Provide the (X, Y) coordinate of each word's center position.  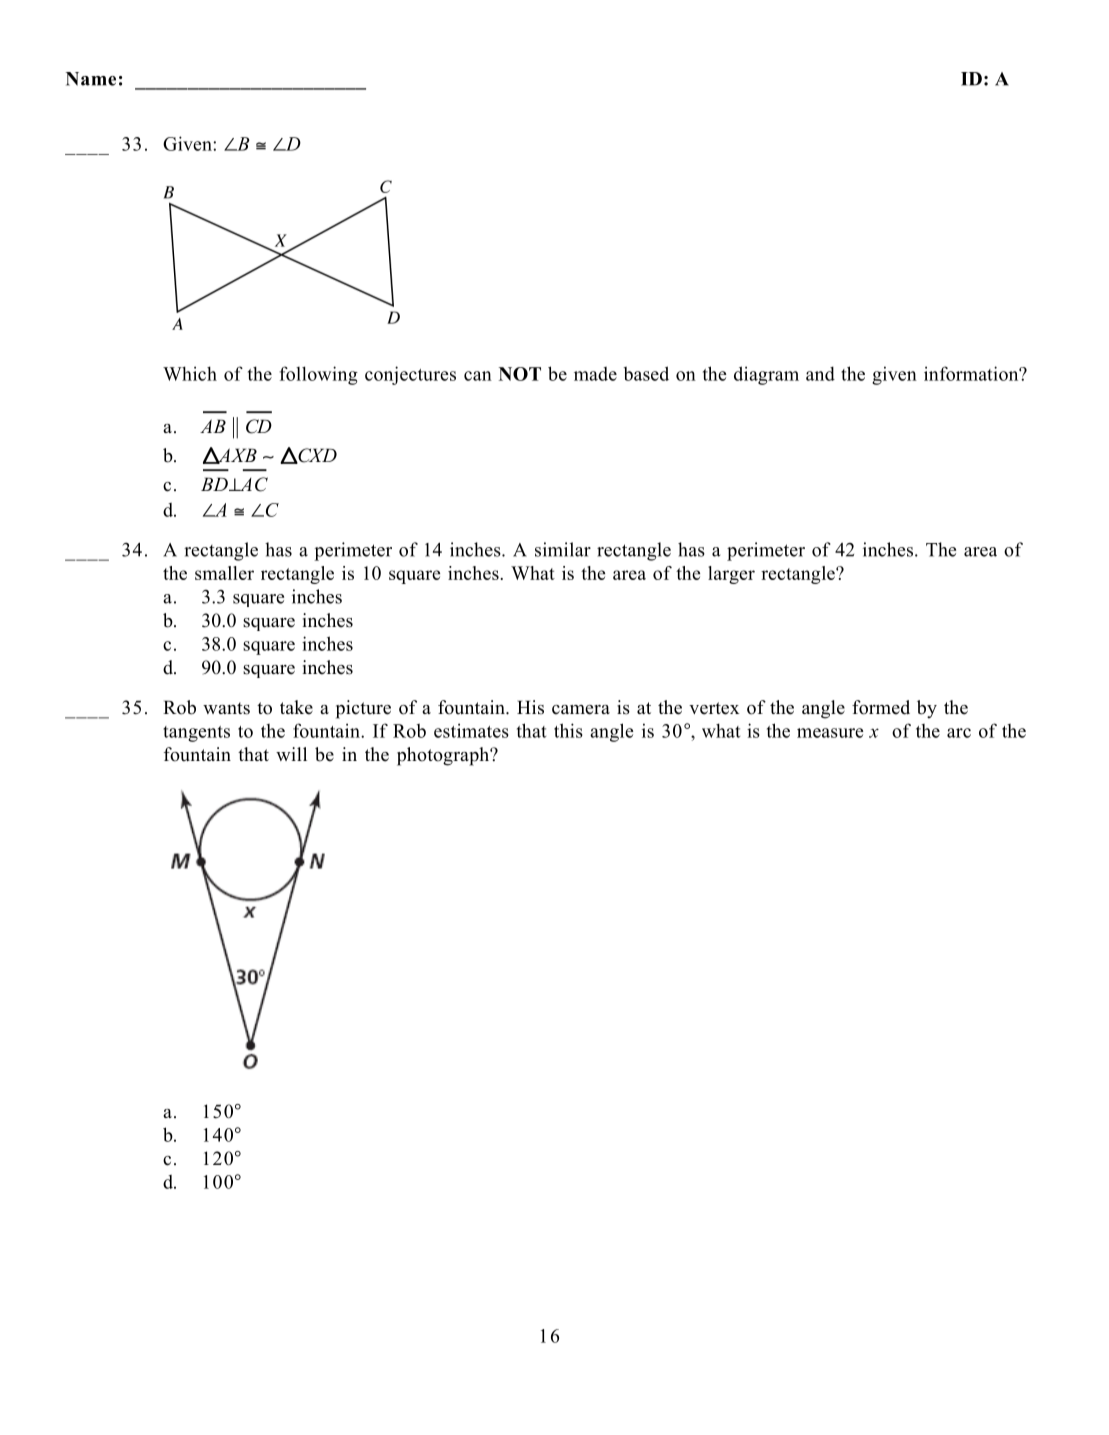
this (568, 730)
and (820, 373)
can (478, 376)
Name (91, 79)
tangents (196, 734)
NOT (520, 374)
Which (190, 373)
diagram (766, 375)
